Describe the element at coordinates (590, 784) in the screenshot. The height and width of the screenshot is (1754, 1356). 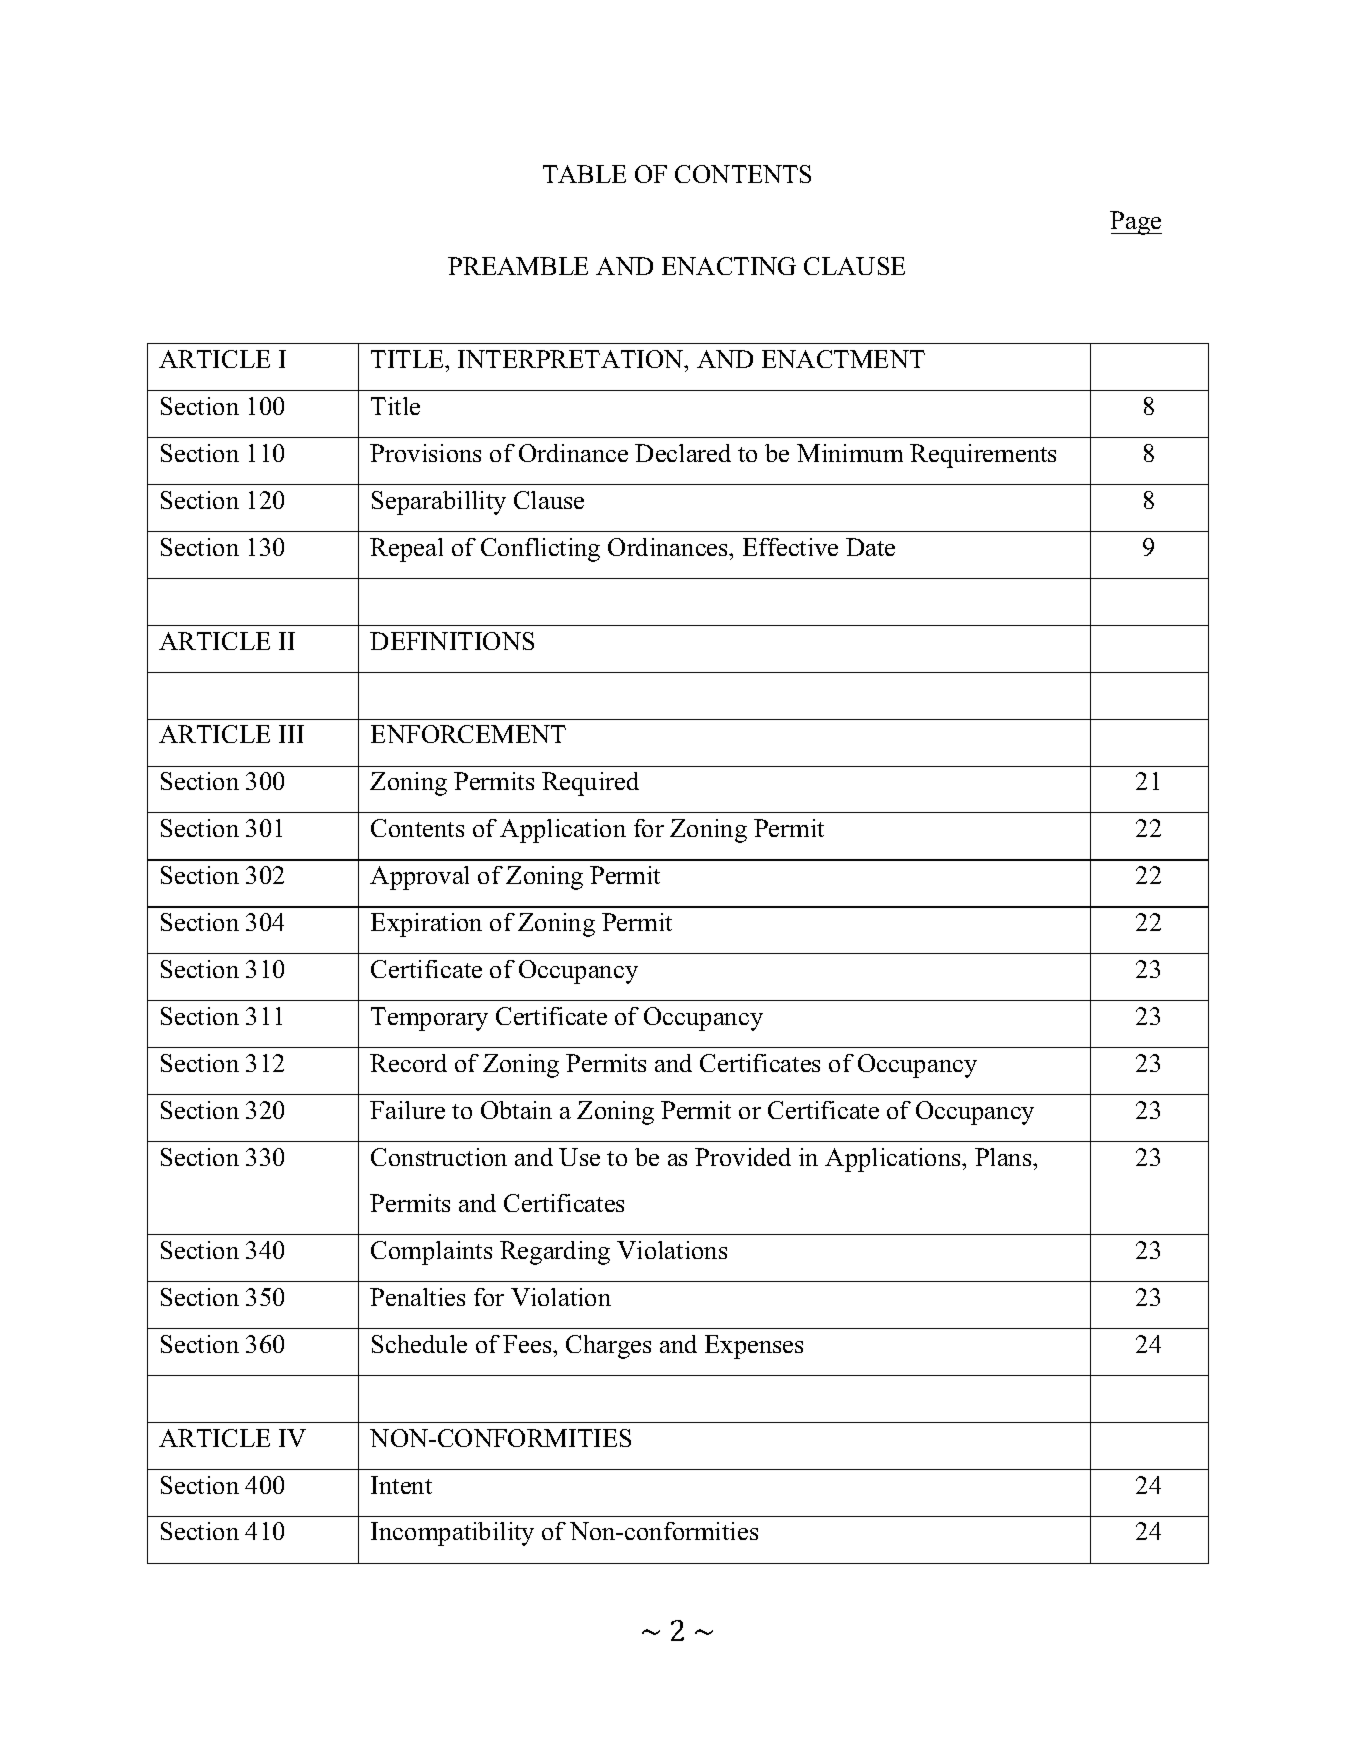
I see `Required` at that location.
